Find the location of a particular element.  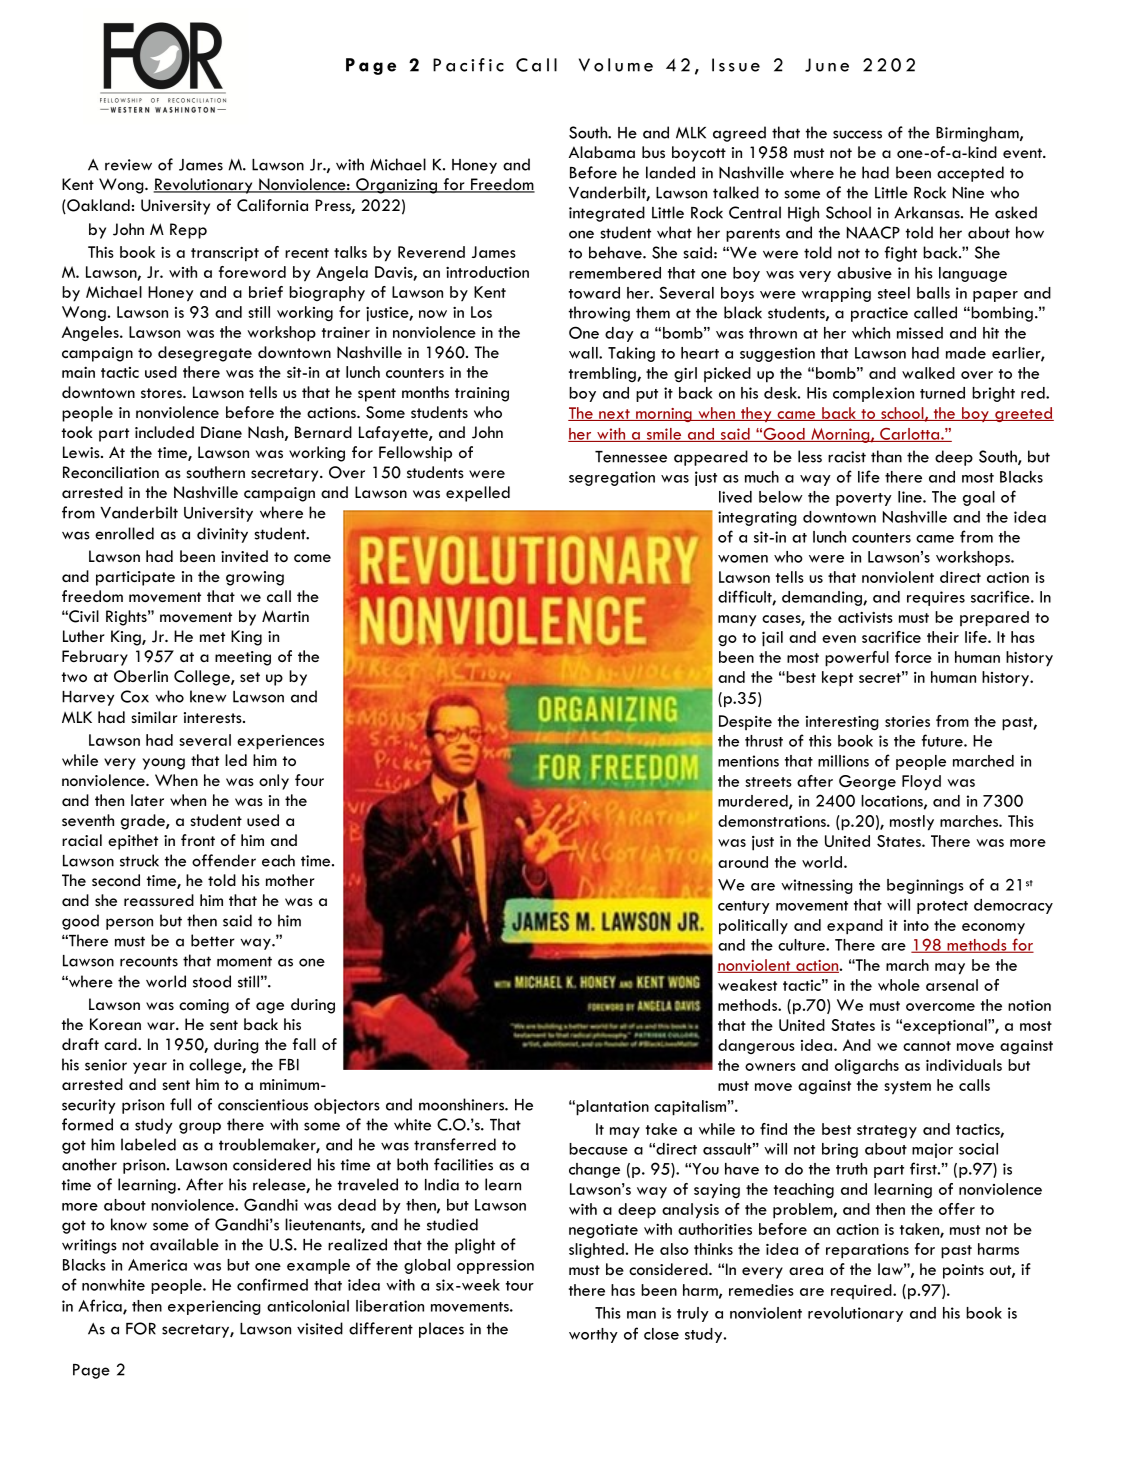

experiencing is located at coordinates (214, 1307).
